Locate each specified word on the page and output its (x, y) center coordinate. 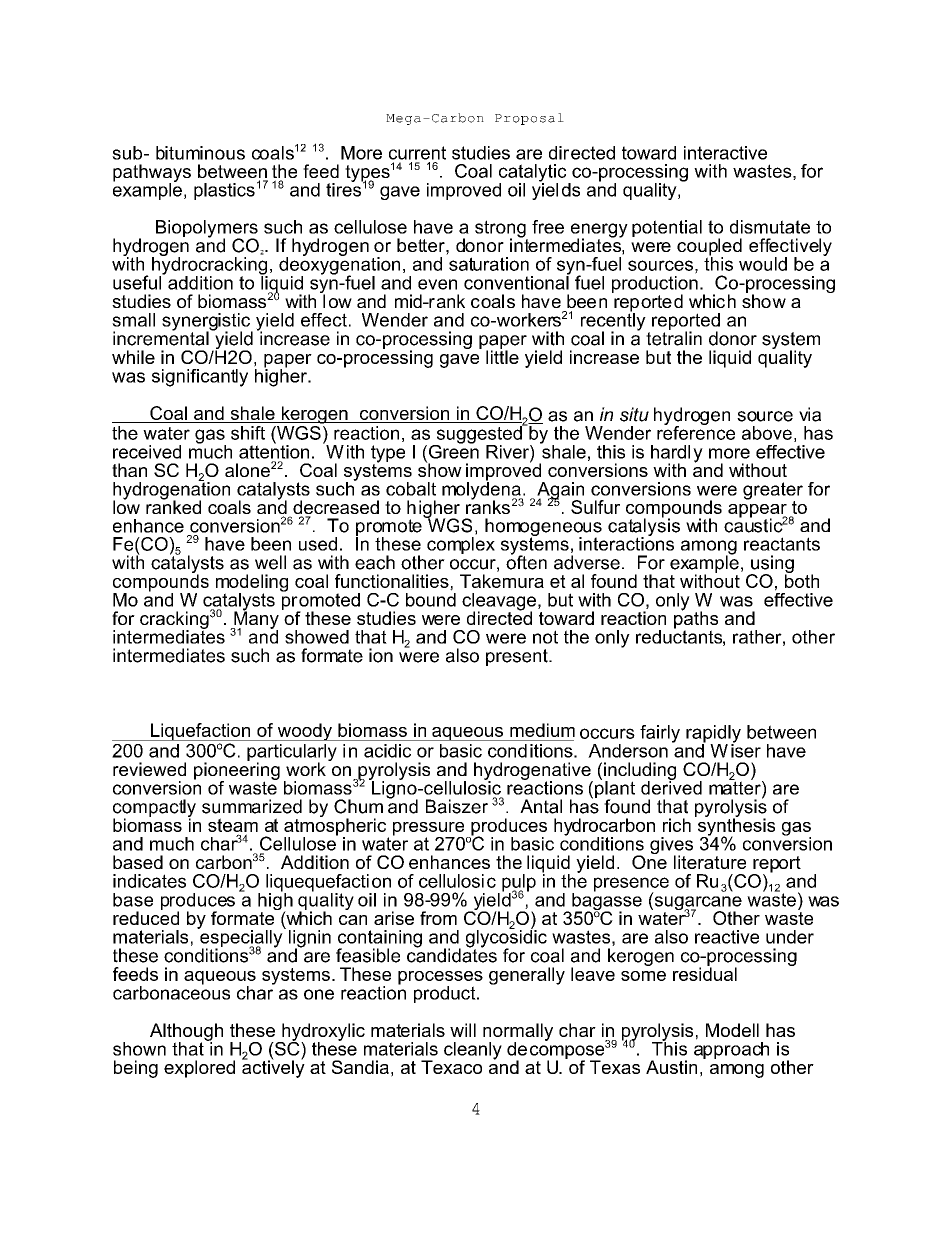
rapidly (713, 735)
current (417, 153)
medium (542, 730)
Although (186, 1033)
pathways (152, 174)
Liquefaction (201, 732)
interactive (725, 153)
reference (696, 432)
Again (560, 492)
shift (248, 433)
